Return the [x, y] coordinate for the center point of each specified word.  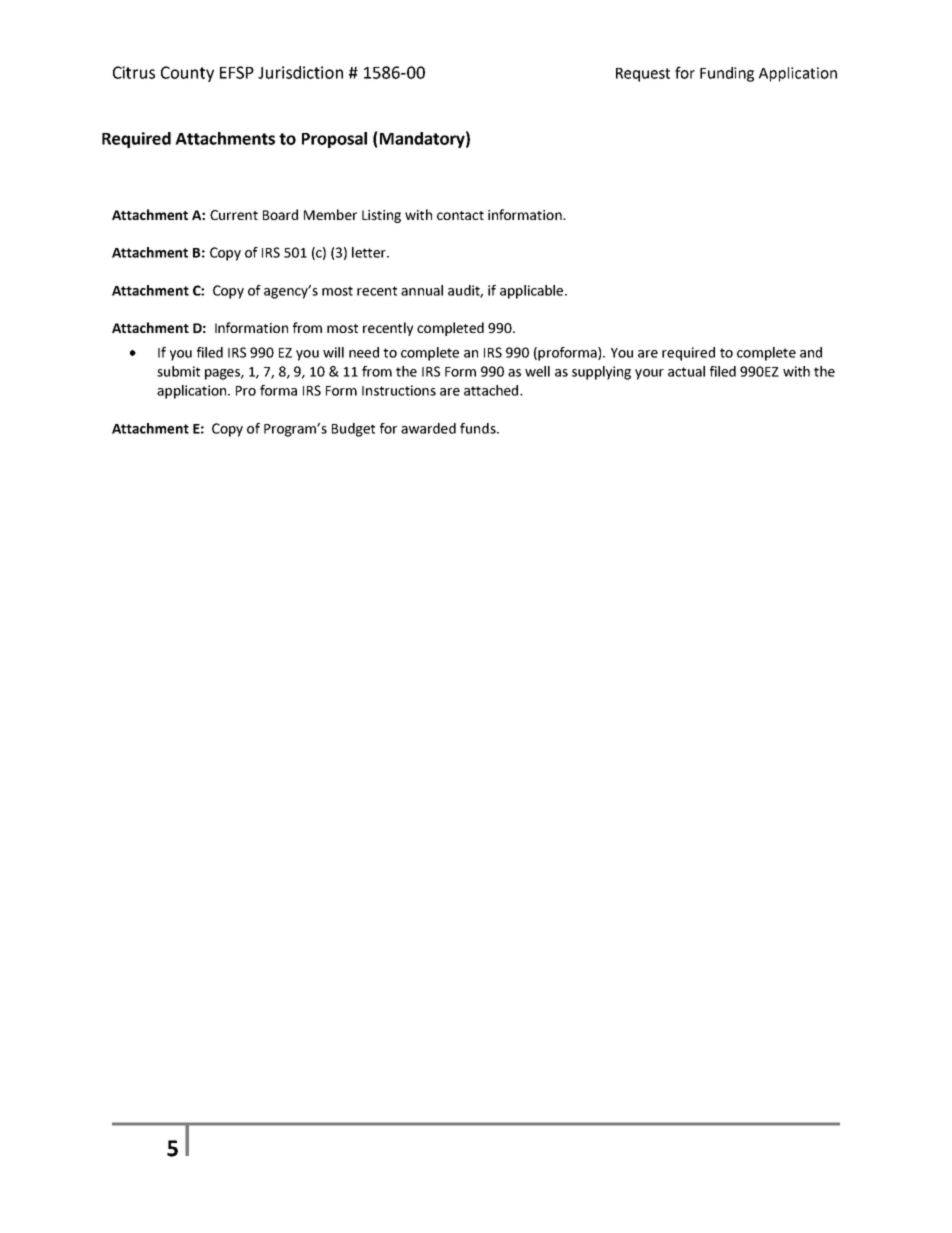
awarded [428, 428]
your [649, 374]
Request [643, 75]
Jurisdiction [300, 72]
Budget [353, 430]
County [187, 74]
